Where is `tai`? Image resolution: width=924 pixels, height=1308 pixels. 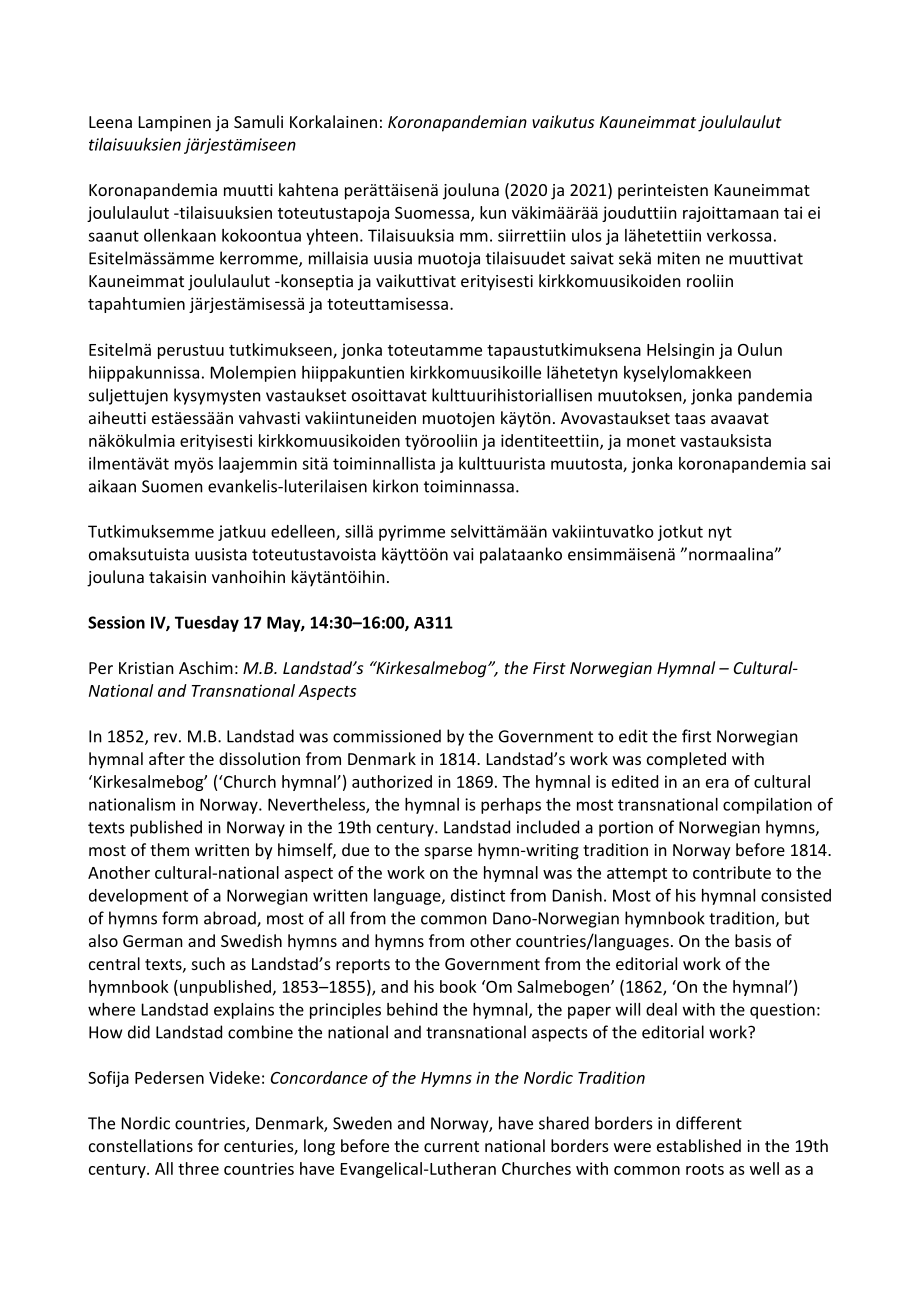
tai is located at coordinates (793, 212).
